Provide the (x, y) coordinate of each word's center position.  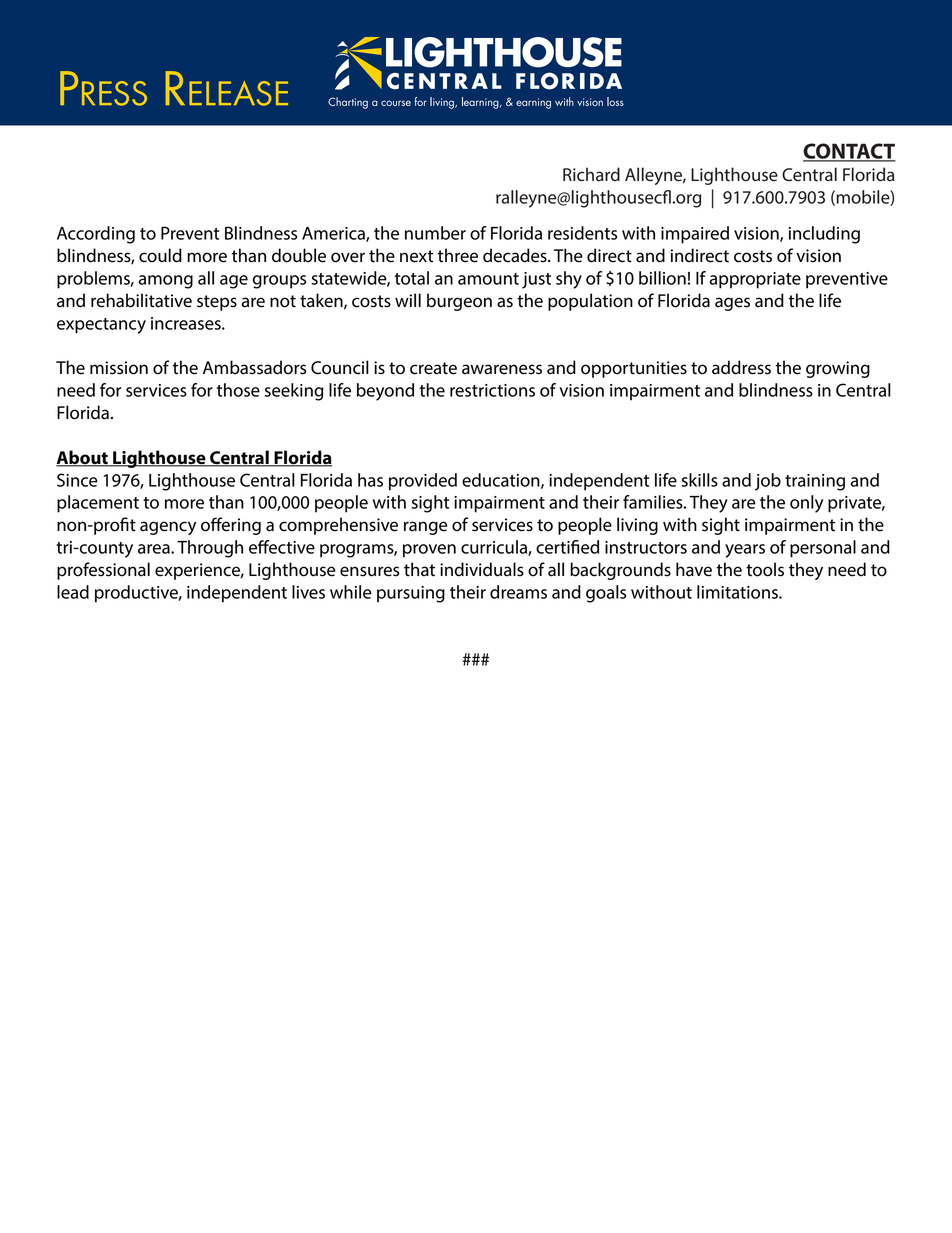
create (433, 368)
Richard (591, 174)
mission (119, 368)
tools (765, 569)
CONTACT (849, 152)
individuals (482, 569)
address (741, 367)
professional (103, 571)
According (96, 235)
